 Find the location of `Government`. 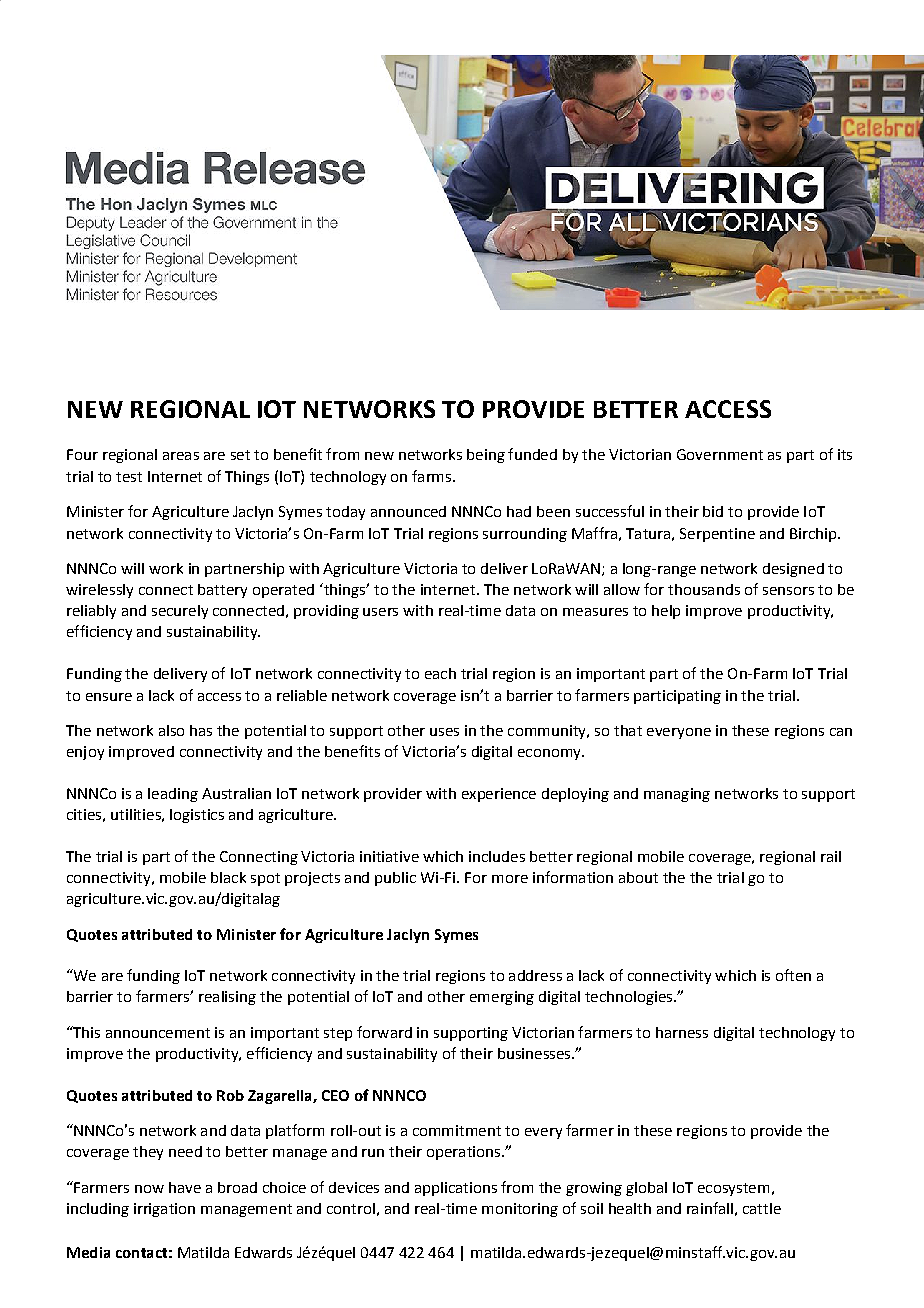

Government is located at coordinates (720, 454).
